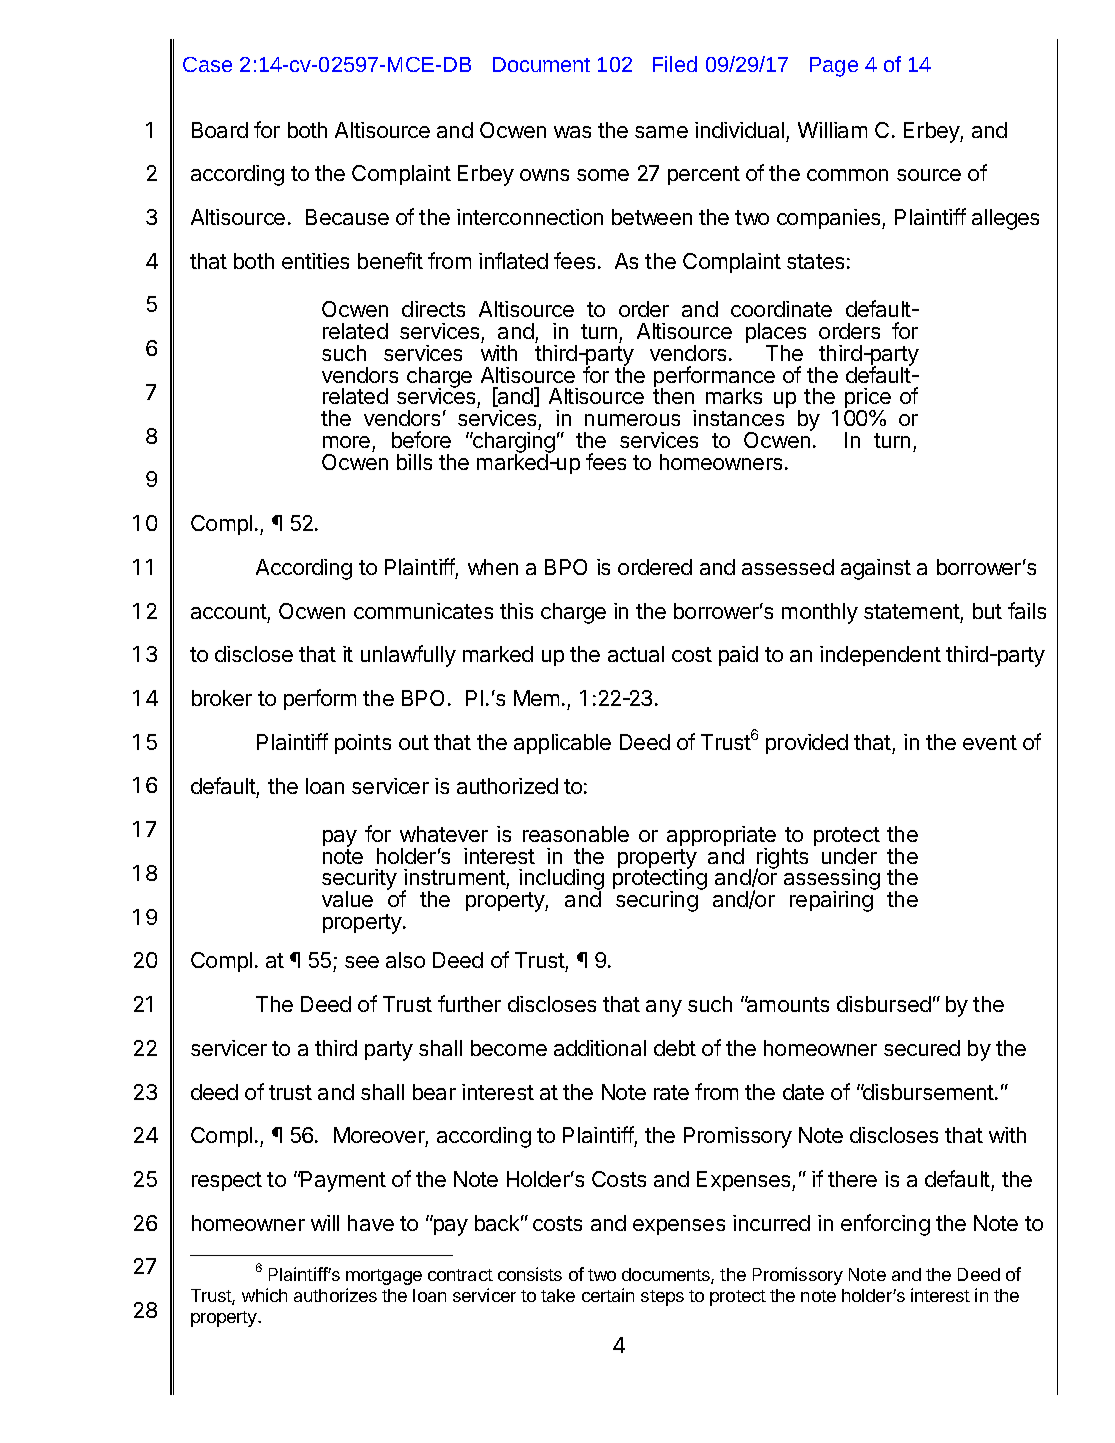 The height and width of the document is (1443, 1115). I want to click on same, so click(661, 132).
